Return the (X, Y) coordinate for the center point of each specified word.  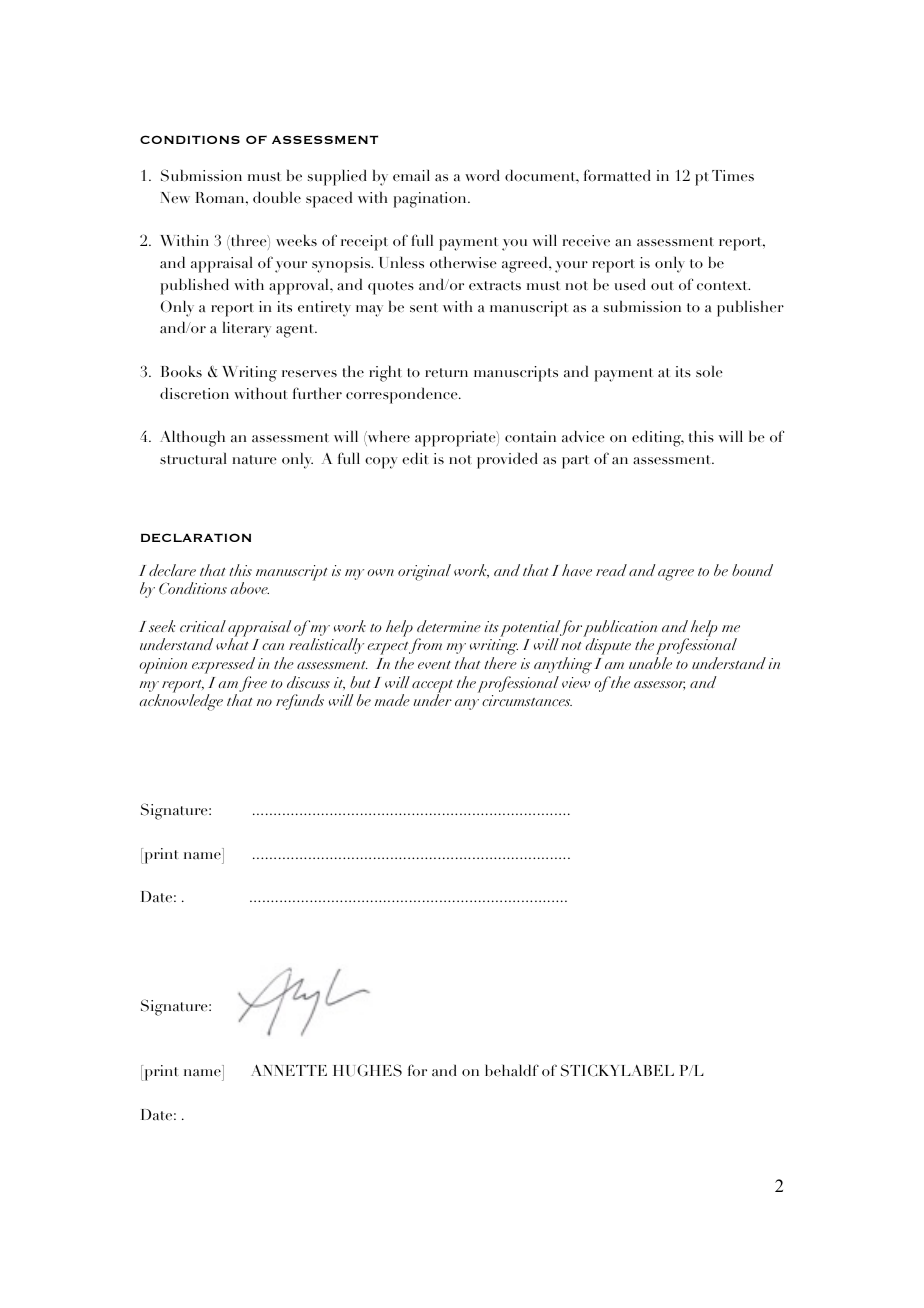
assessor (659, 685)
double (277, 197)
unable (650, 663)
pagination (431, 200)
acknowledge (181, 702)
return (446, 372)
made (392, 700)
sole (709, 371)
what (232, 644)
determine (449, 626)
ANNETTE (289, 1070)
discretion (194, 393)
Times (733, 175)
